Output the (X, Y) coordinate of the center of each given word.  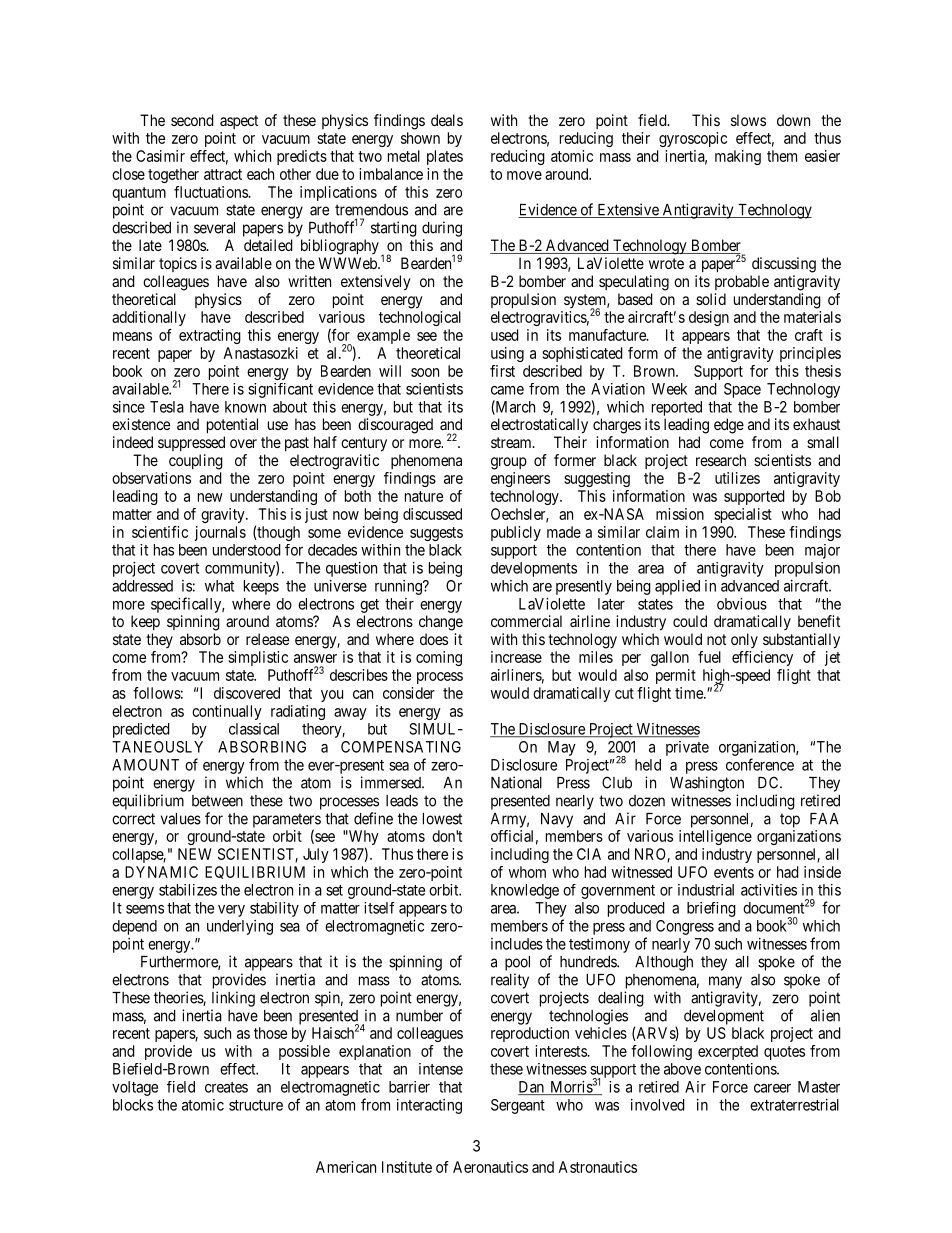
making (738, 157)
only (744, 640)
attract (223, 174)
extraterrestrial (794, 1105)
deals (447, 120)
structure (256, 1105)
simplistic (258, 658)
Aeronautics (490, 1167)
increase (516, 657)
